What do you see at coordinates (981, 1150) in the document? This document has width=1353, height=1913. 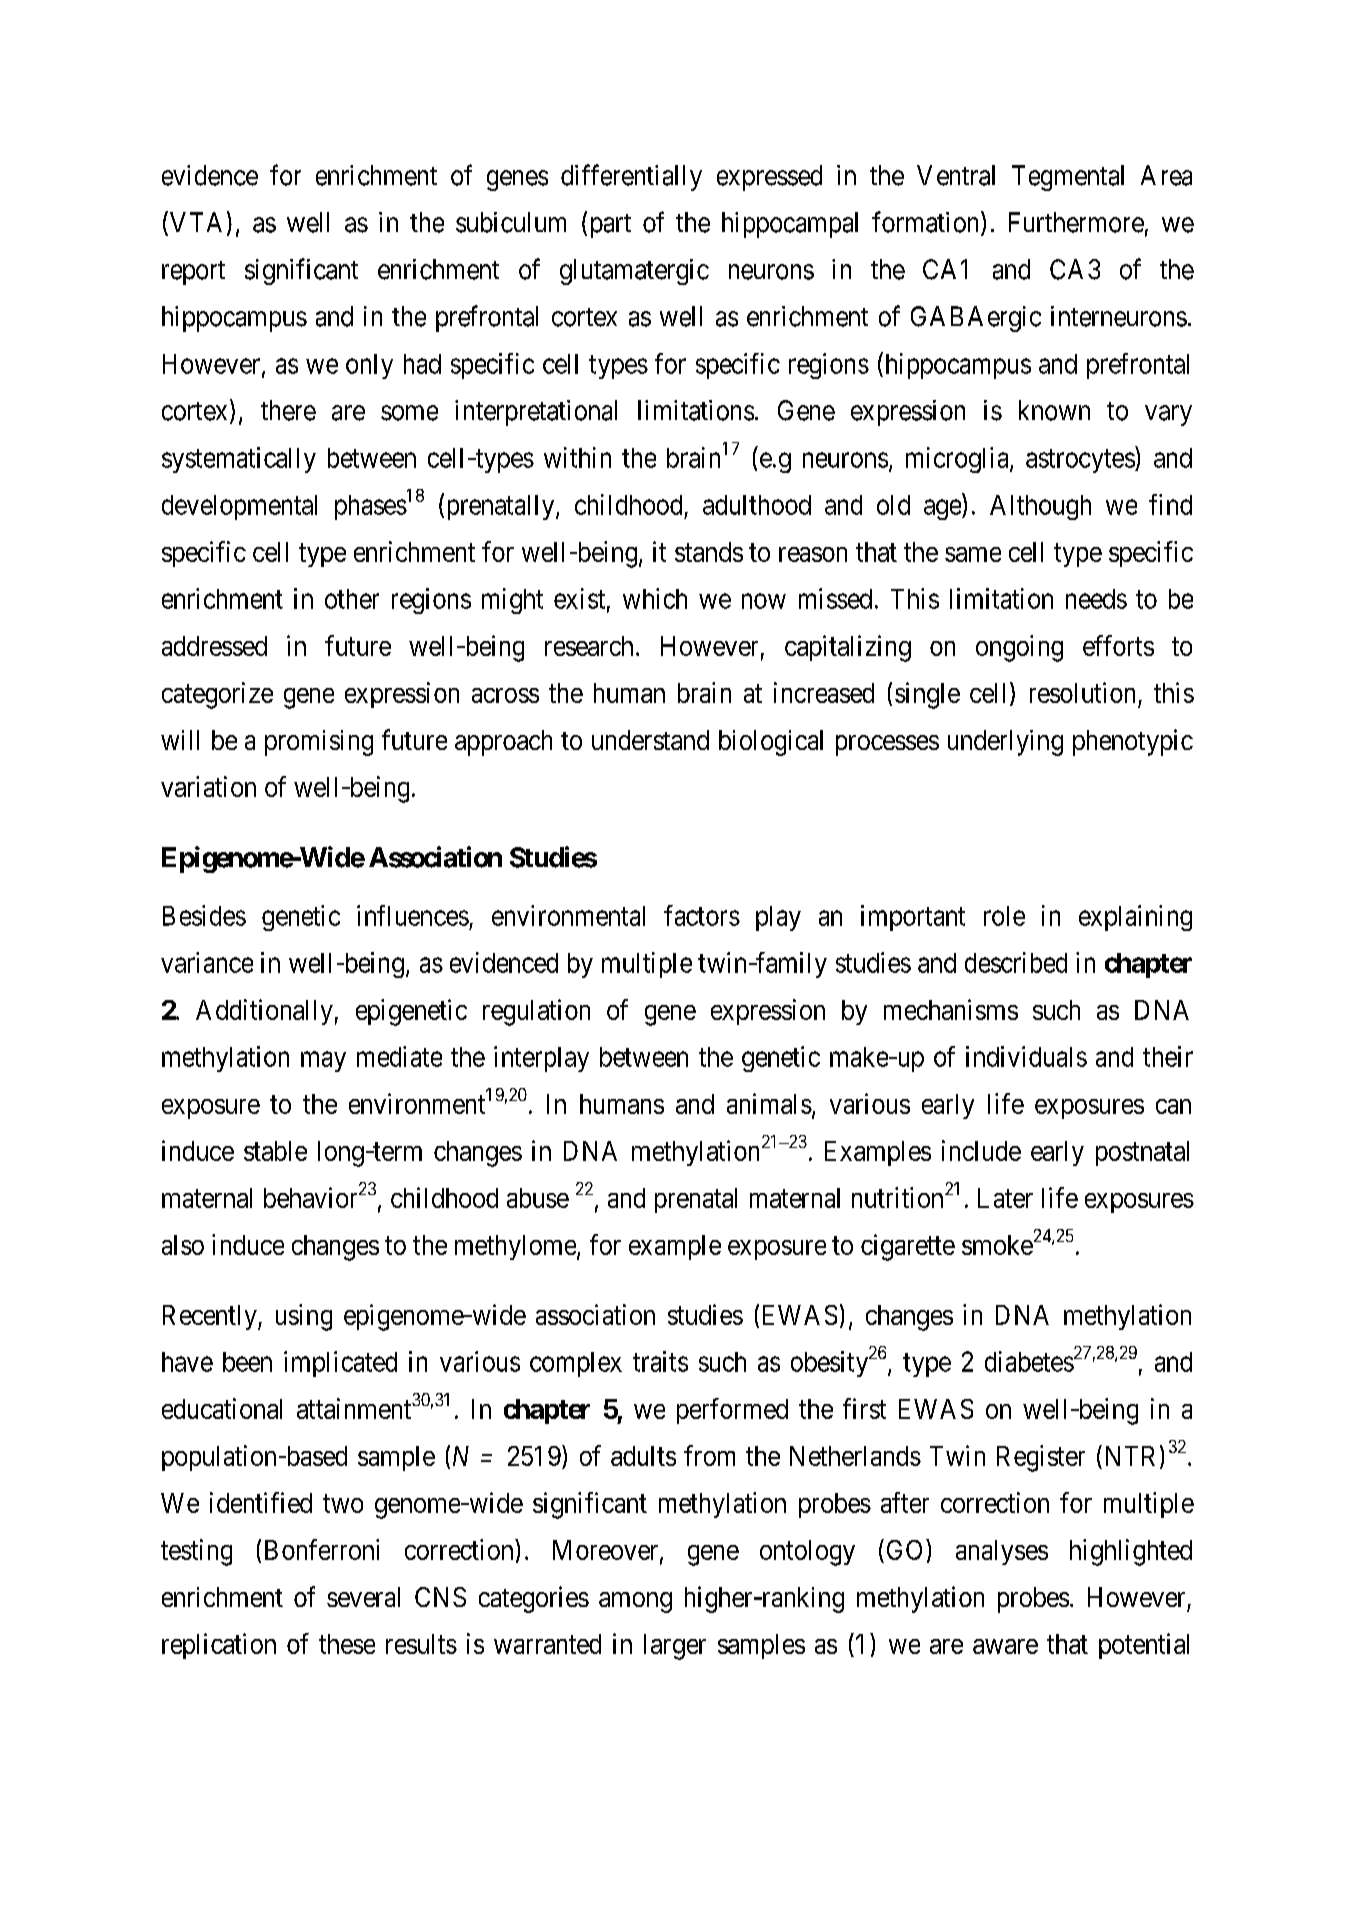 I see `include` at bounding box center [981, 1150].
